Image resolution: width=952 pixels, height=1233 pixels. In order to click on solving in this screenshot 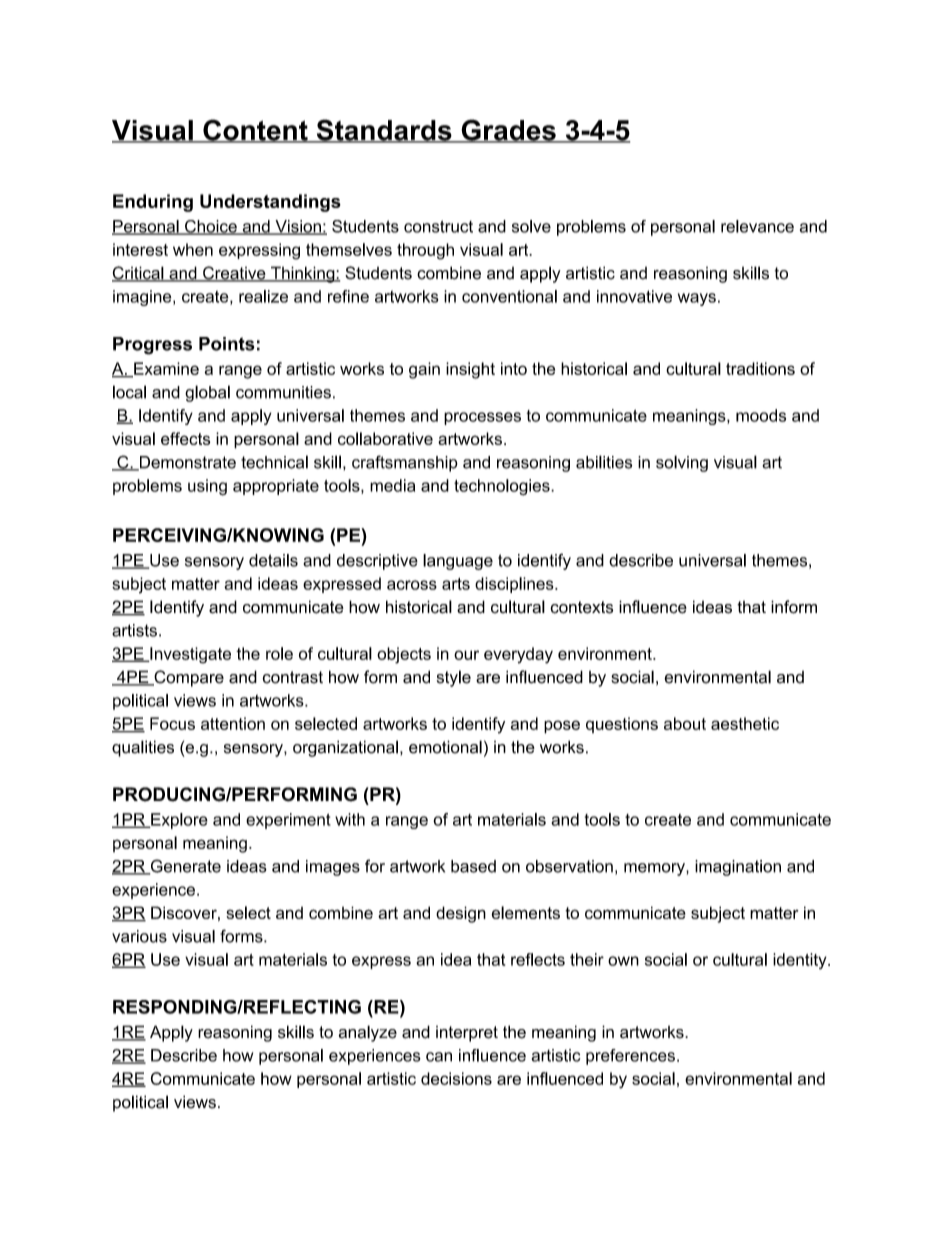, I will do `click(682, 463)`.
